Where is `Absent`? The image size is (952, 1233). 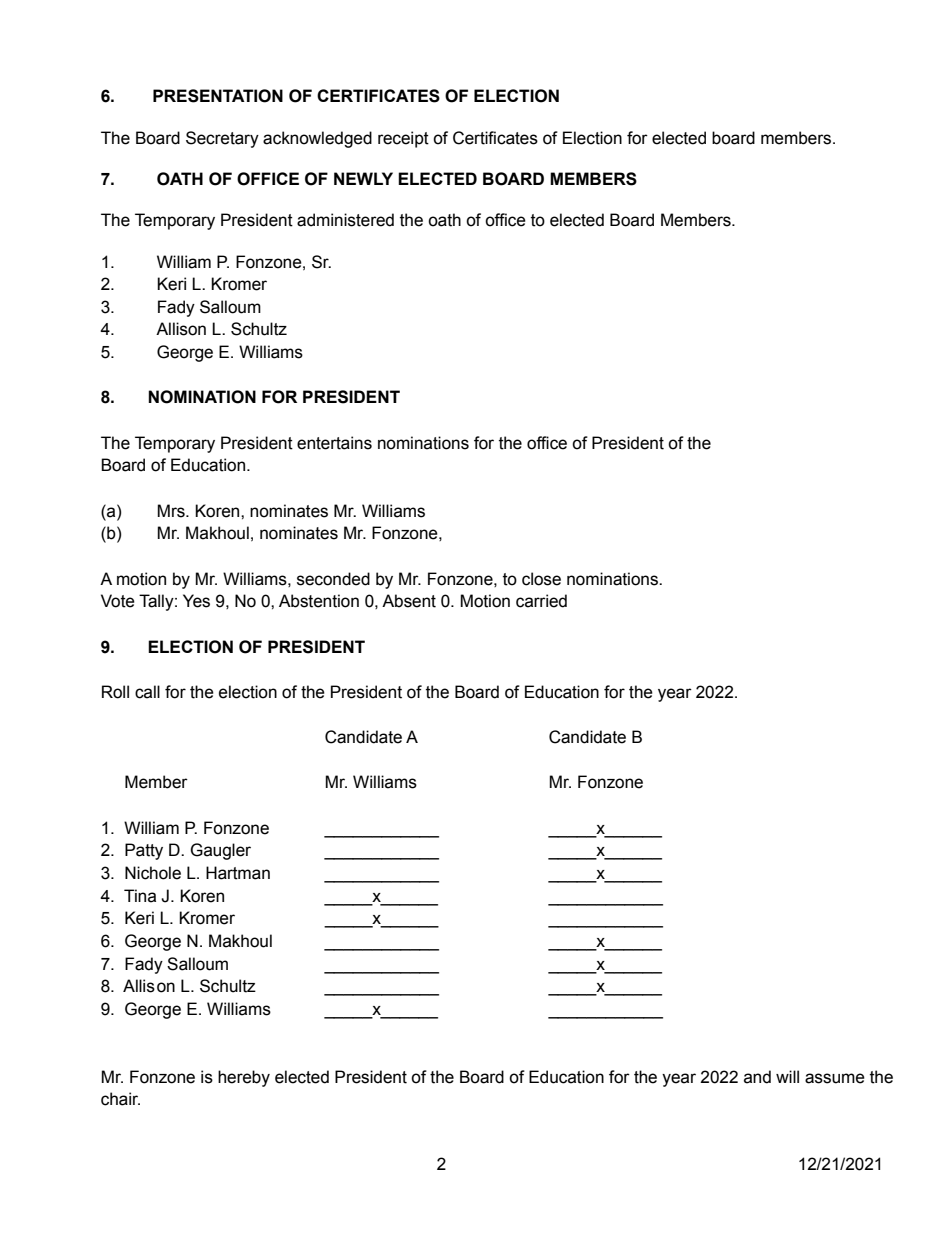 Absent is located at coordinates (409, 601).
